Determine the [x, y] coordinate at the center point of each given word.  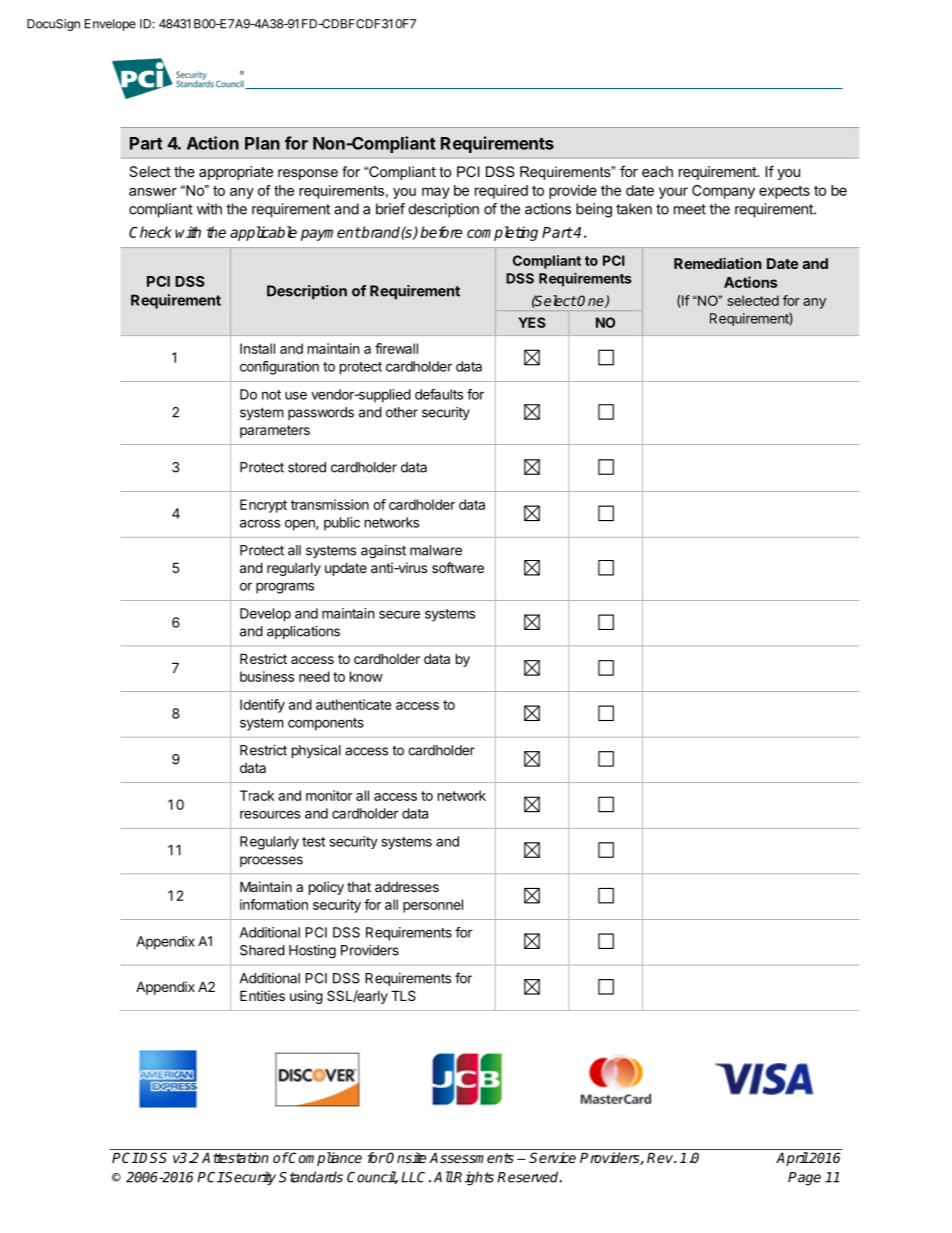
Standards [311, 1177]
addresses [407, 887]
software [458, 567]
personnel [433, 906]
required [501, 192]
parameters [275, 431]
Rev [661, 1157]
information [274, 904]
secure [399, 614]
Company [723, 192]
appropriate [236, 173]
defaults [439, 394]
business [267, 676]
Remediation [718, 263]
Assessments [471, 1157]
